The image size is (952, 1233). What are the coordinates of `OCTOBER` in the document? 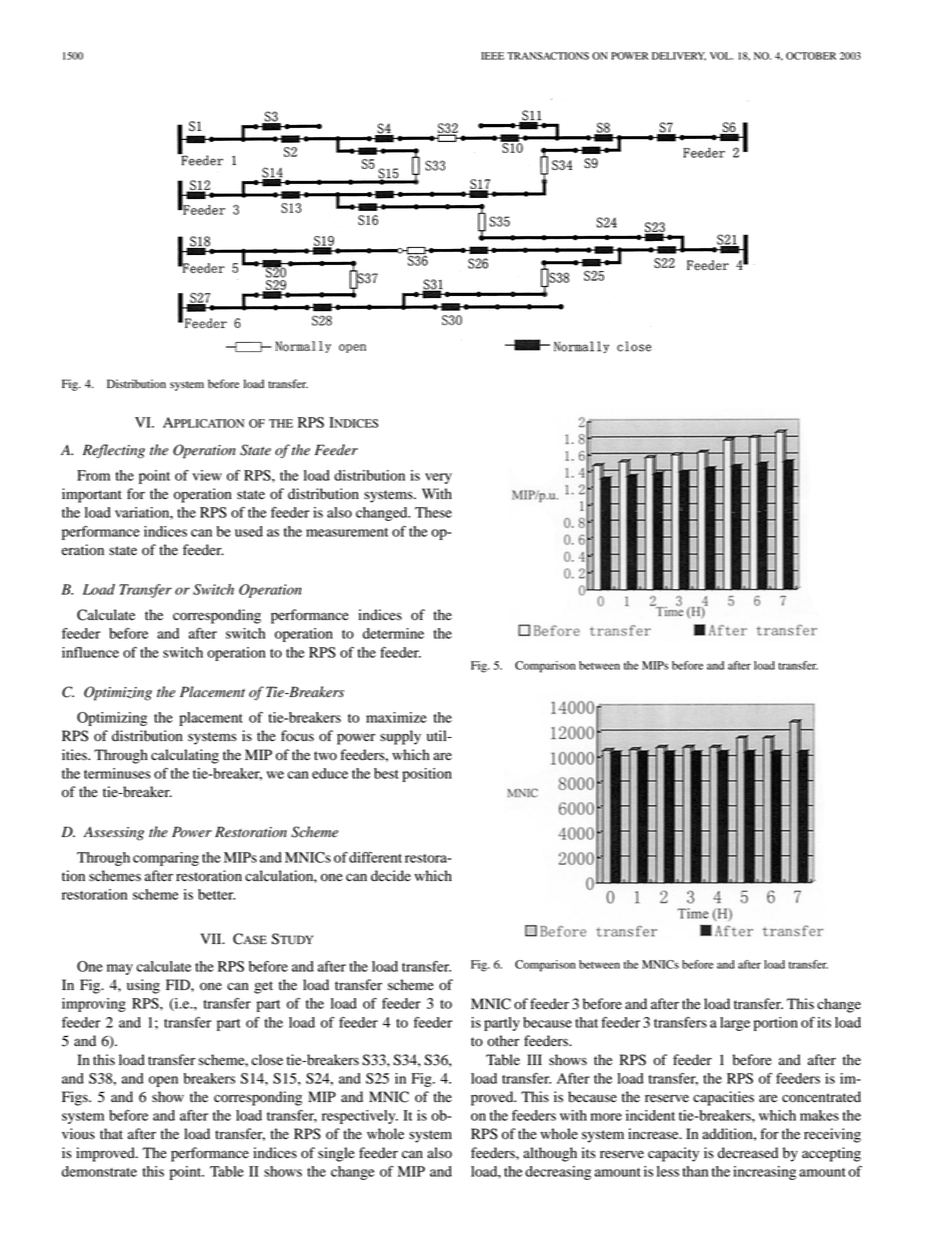 It's located at (811, 56).
